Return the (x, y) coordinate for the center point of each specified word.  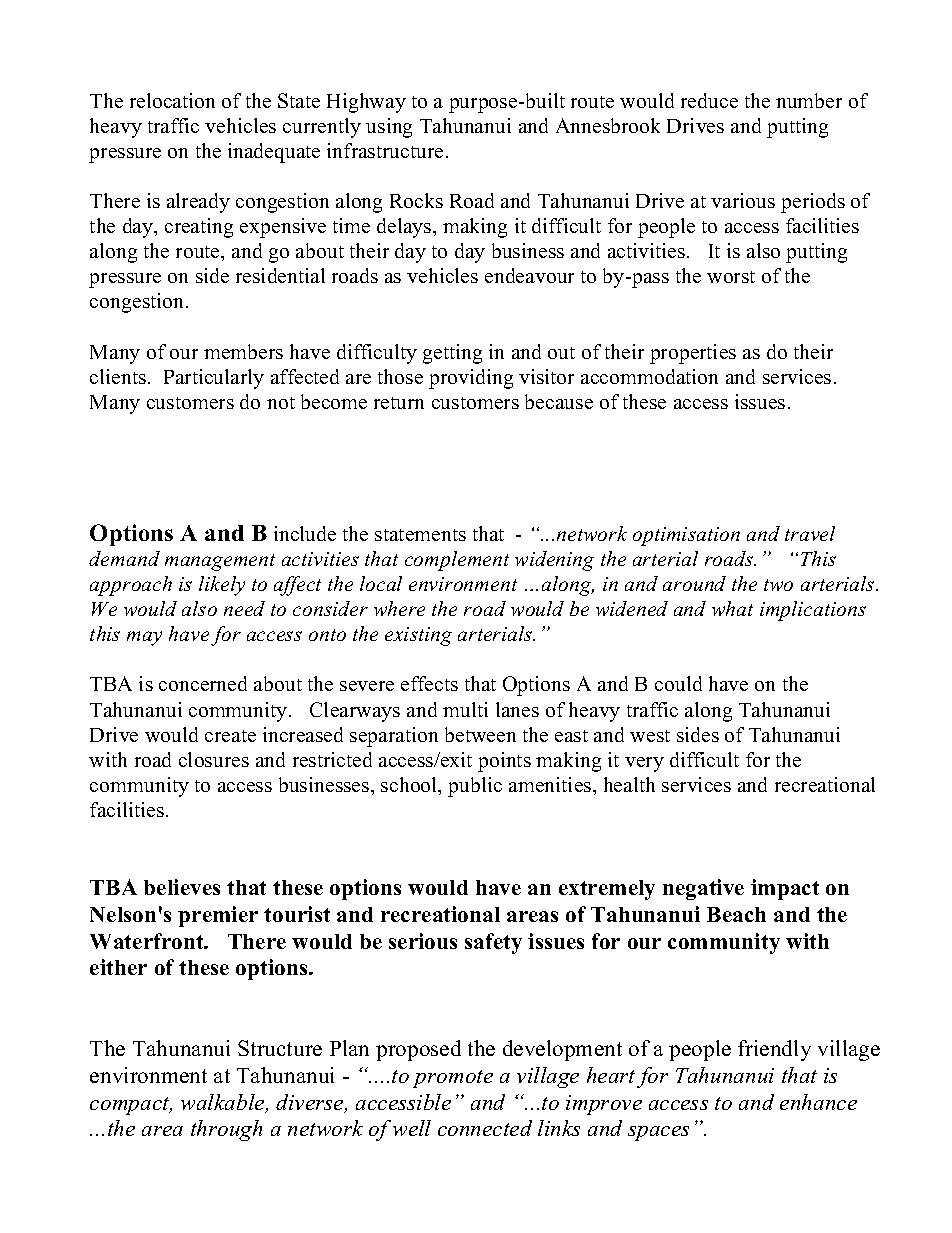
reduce (709, 100)
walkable (224, 1103)
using (389, 128)
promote (453, 1079)
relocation (172, 100)
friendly (774, 1050)
